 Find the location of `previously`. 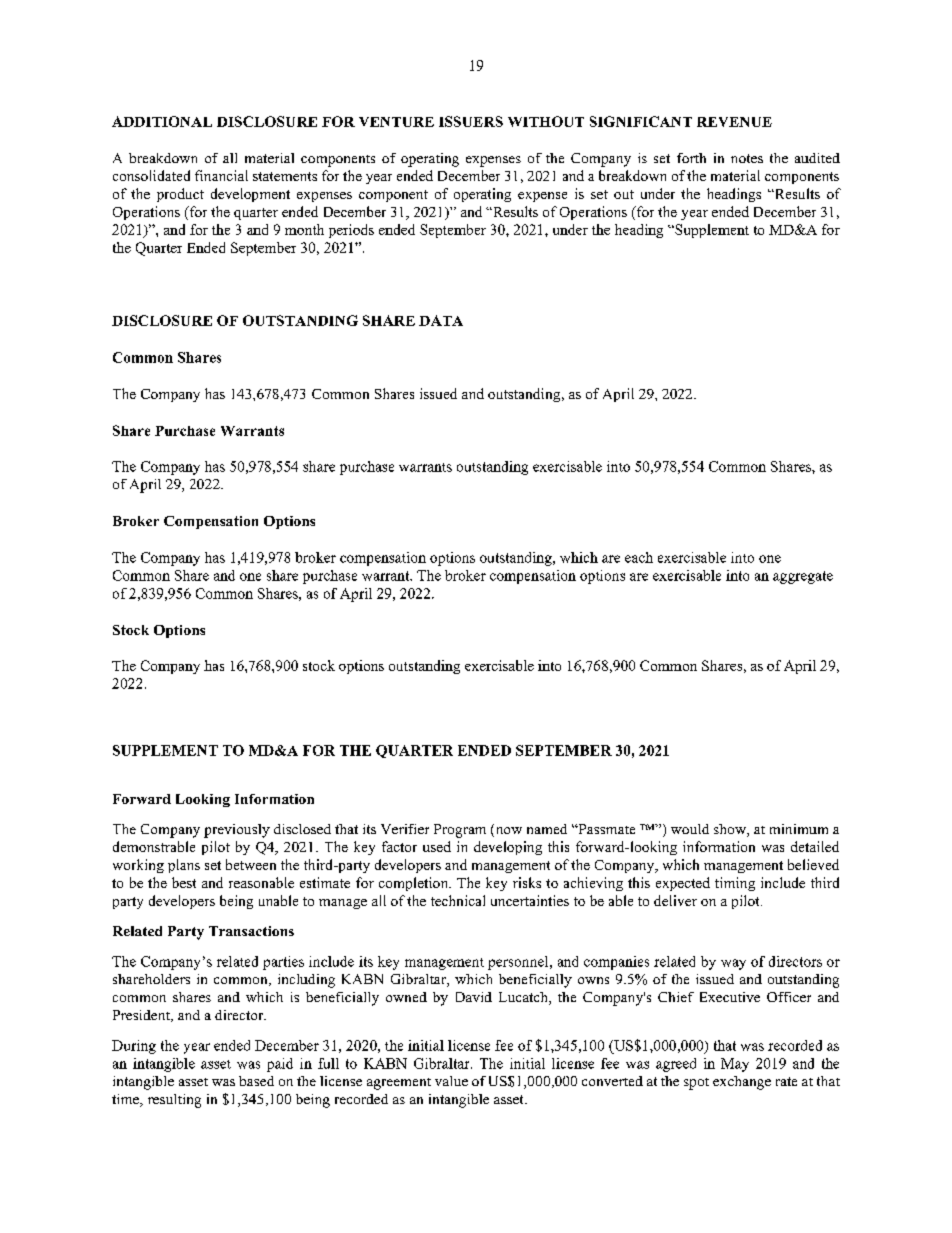

previously is located at coordinates (237, 831).
